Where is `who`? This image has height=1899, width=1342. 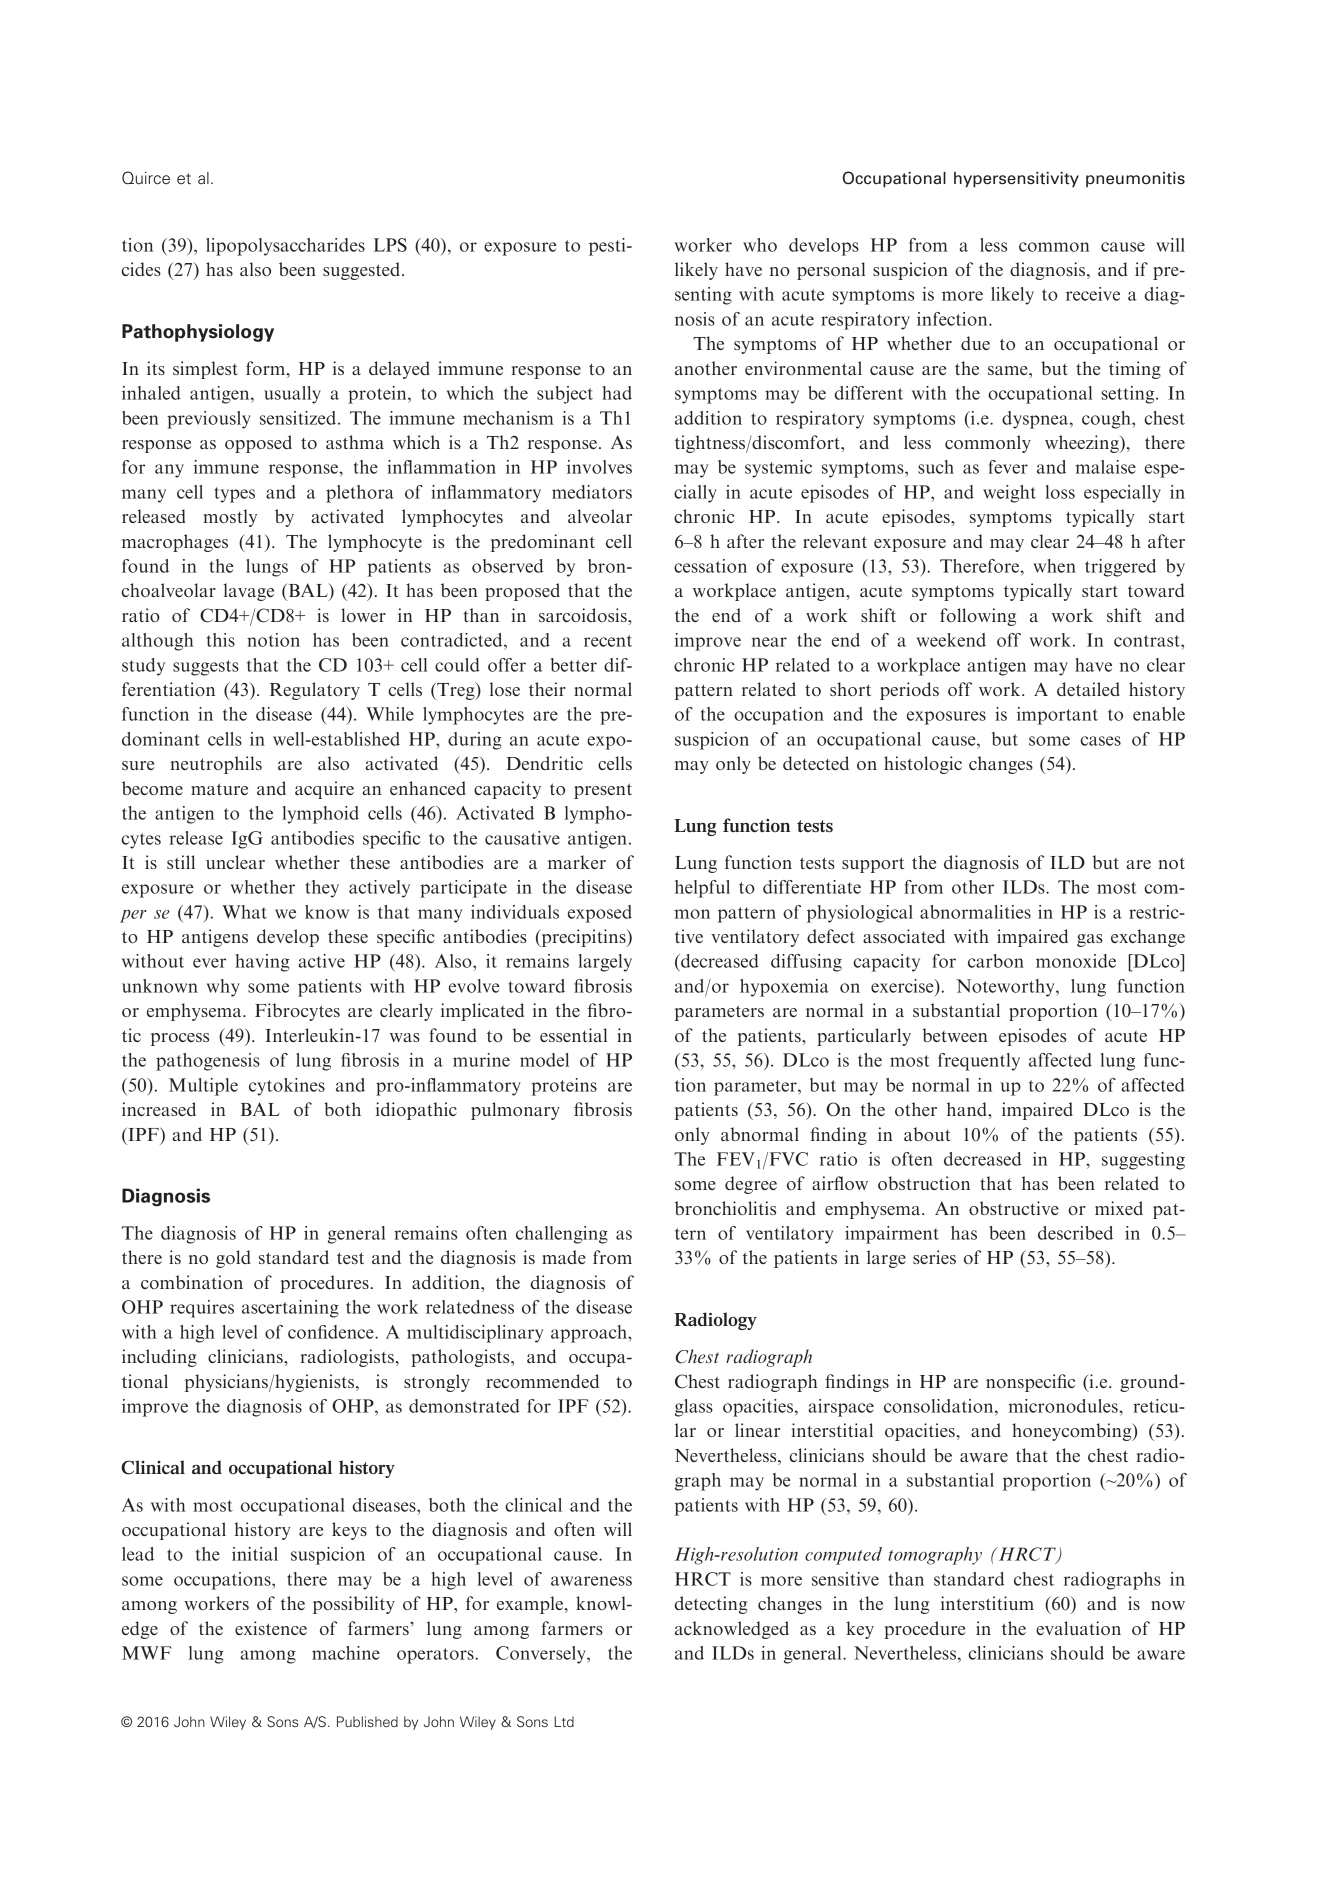
who is located at coordinates (760, 245).
